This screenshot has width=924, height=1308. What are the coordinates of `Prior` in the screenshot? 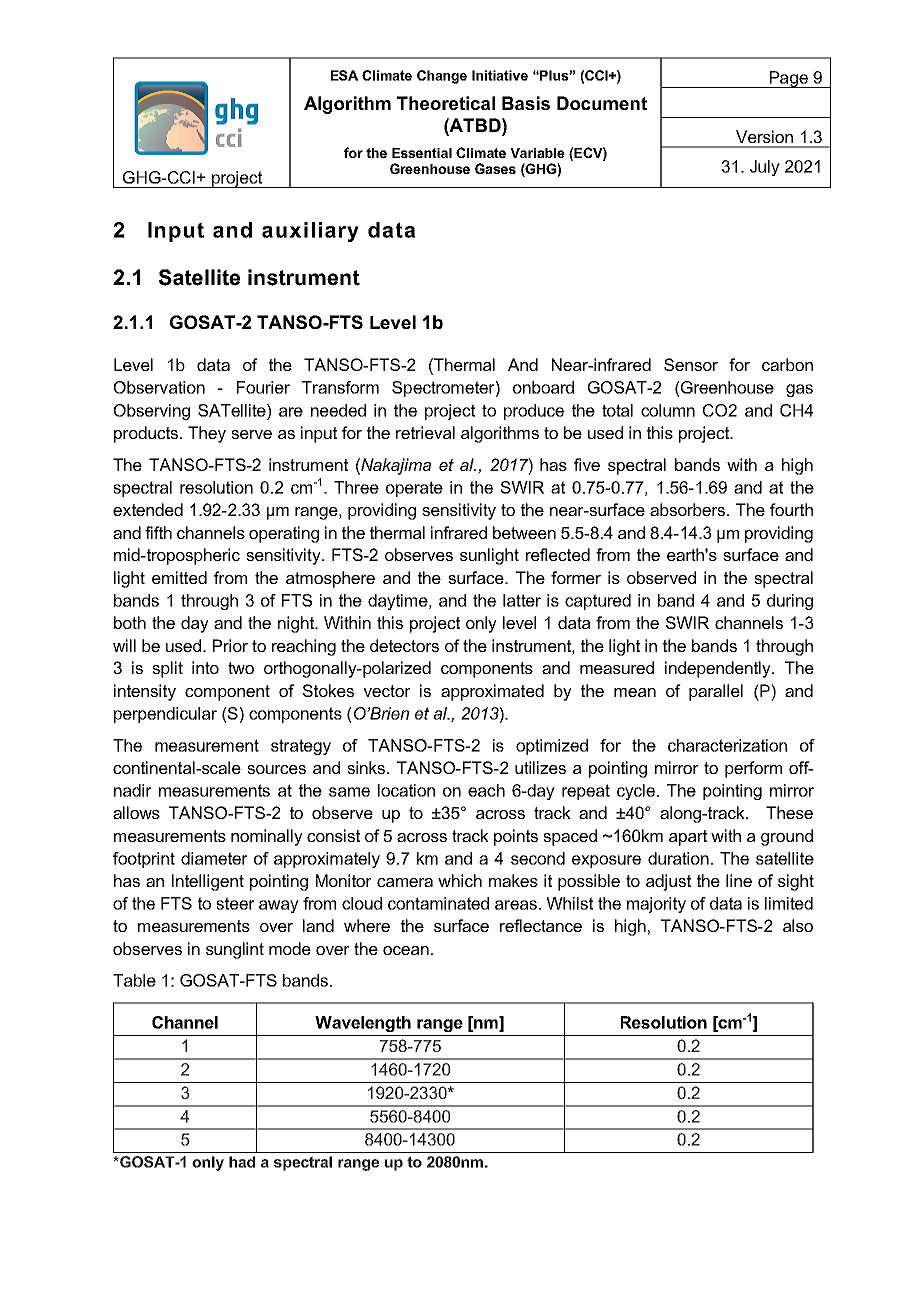 It's located at (230, 645).
